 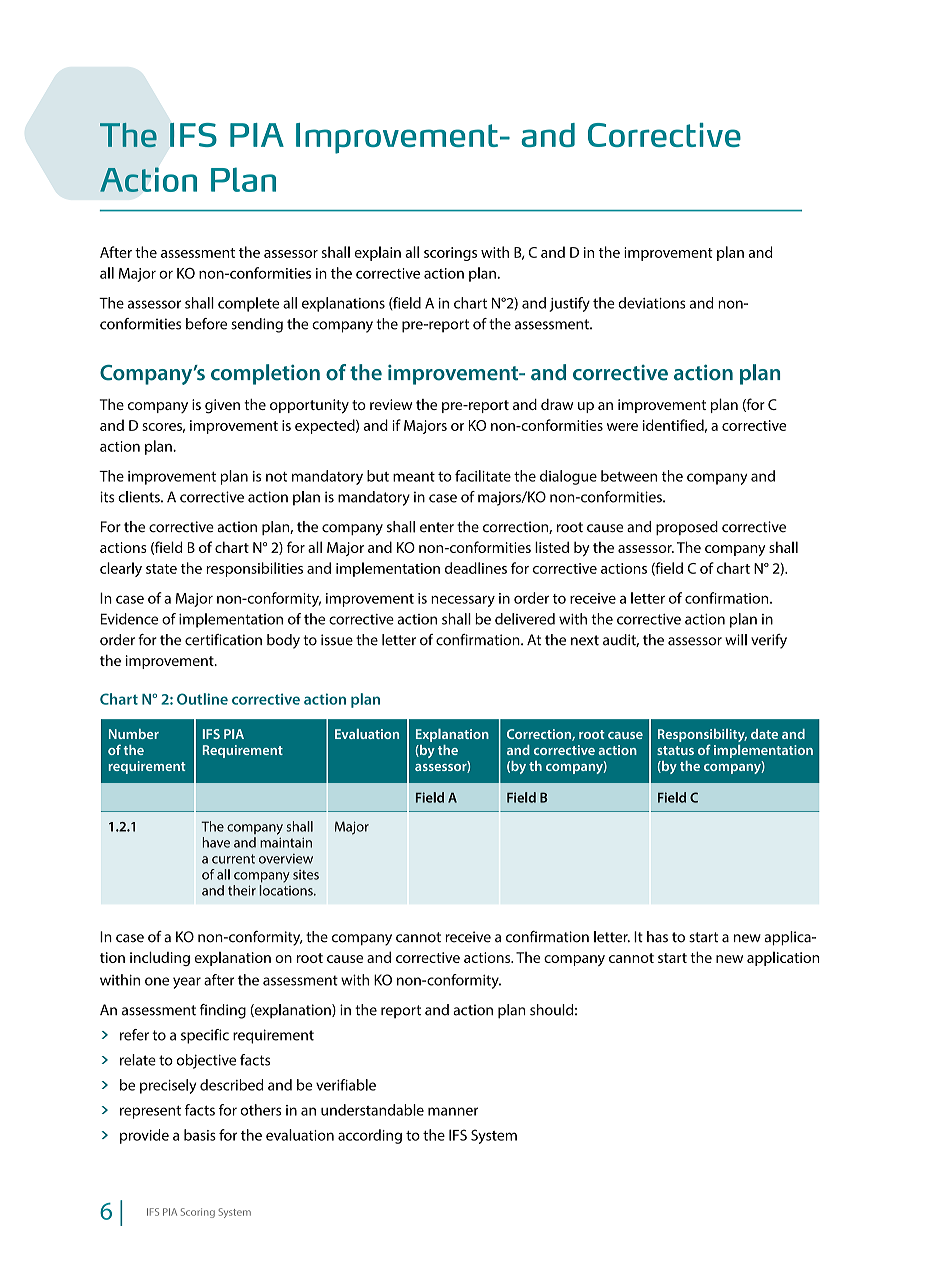 I want to click on represent, so click(x=150, y=1112).
